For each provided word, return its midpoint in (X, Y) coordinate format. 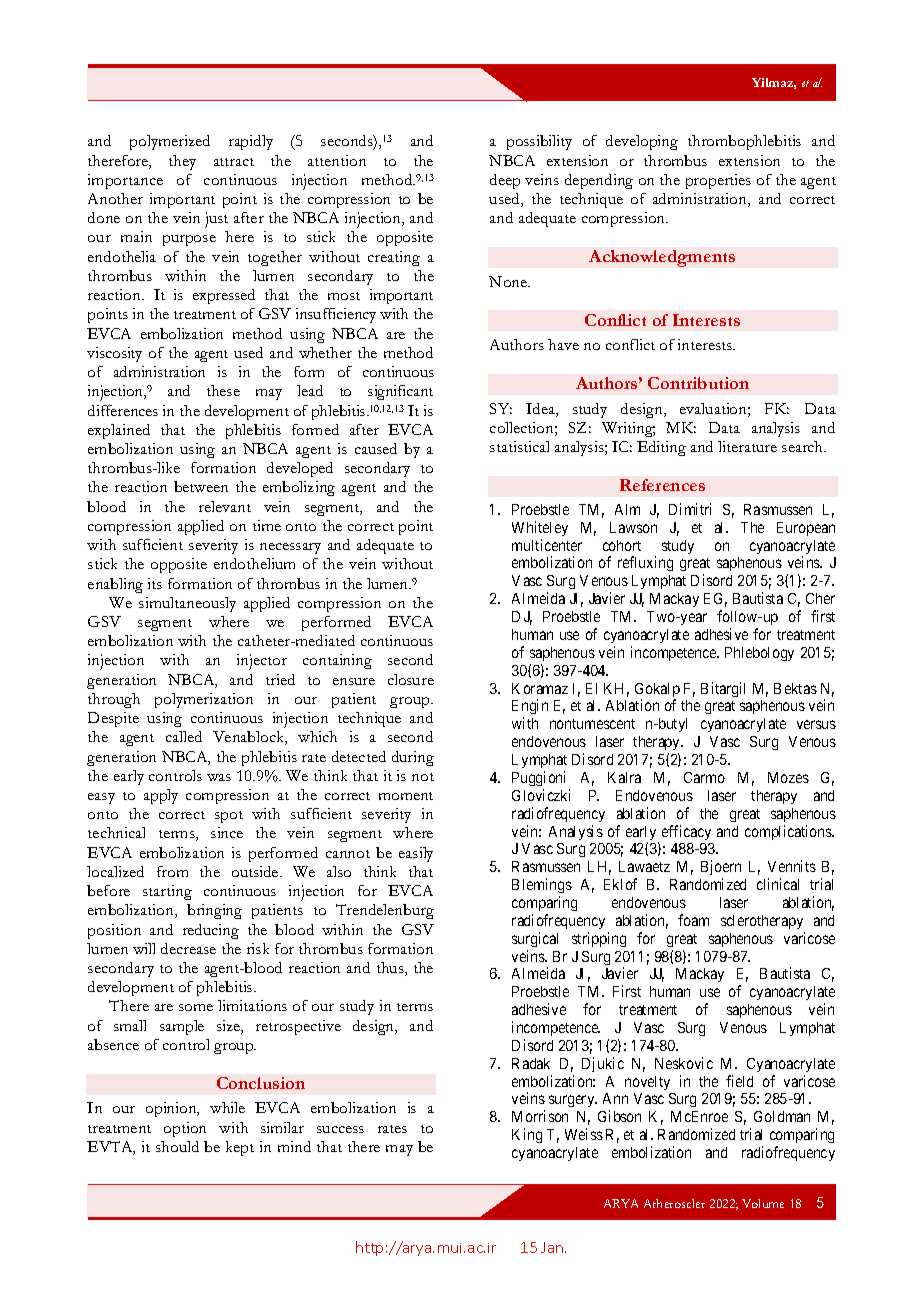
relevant (225, 506)
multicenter (547, 545)
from (172, 871)
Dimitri (690, 509)
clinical (778, 884)
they (182, 162)
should (177, 1146)
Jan (553, 1247)
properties (718, 181)
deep (505, 181)
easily (416, 854)
